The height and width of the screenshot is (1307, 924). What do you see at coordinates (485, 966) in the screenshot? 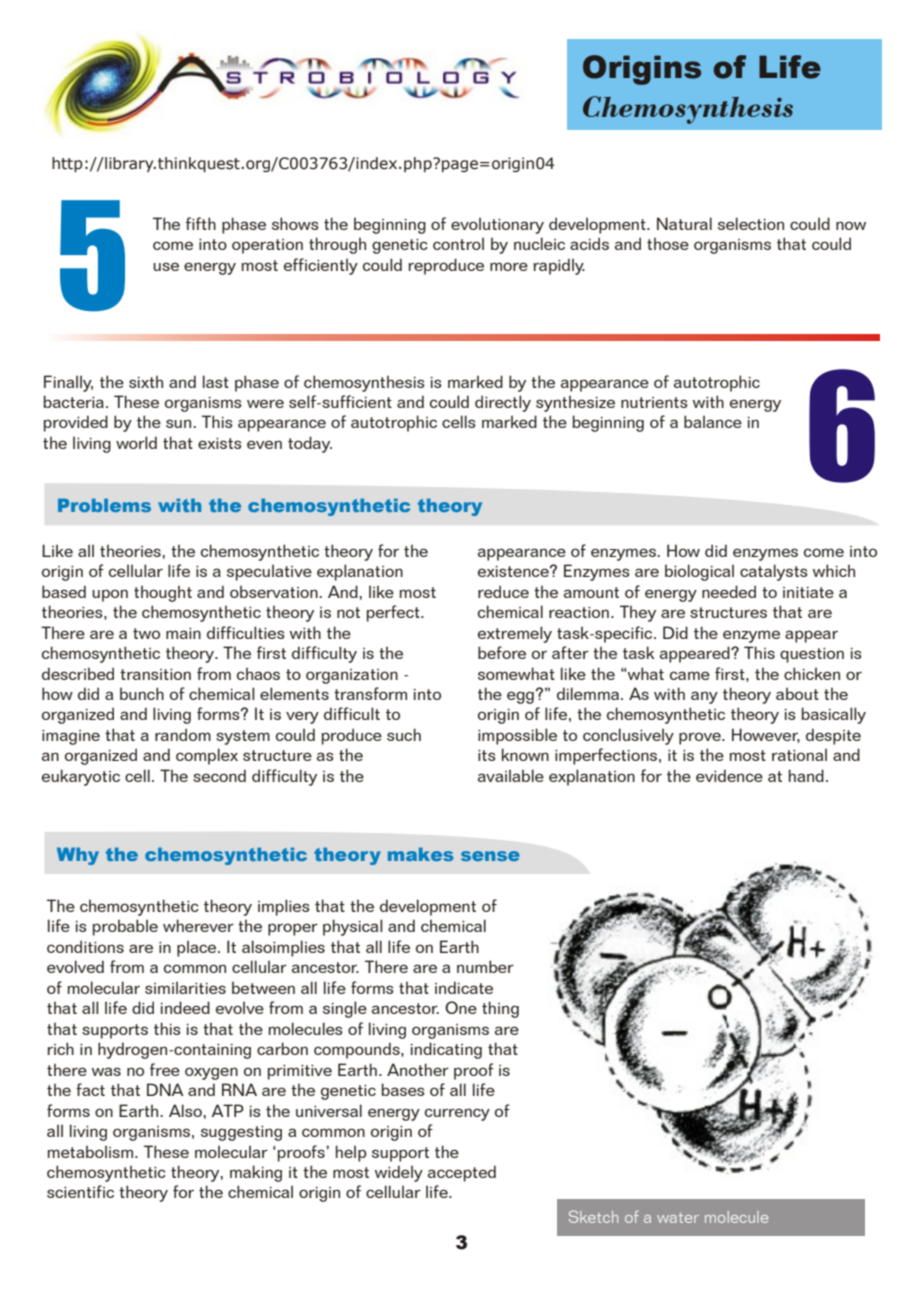
I see `number` at bounding box center [485, 966].
